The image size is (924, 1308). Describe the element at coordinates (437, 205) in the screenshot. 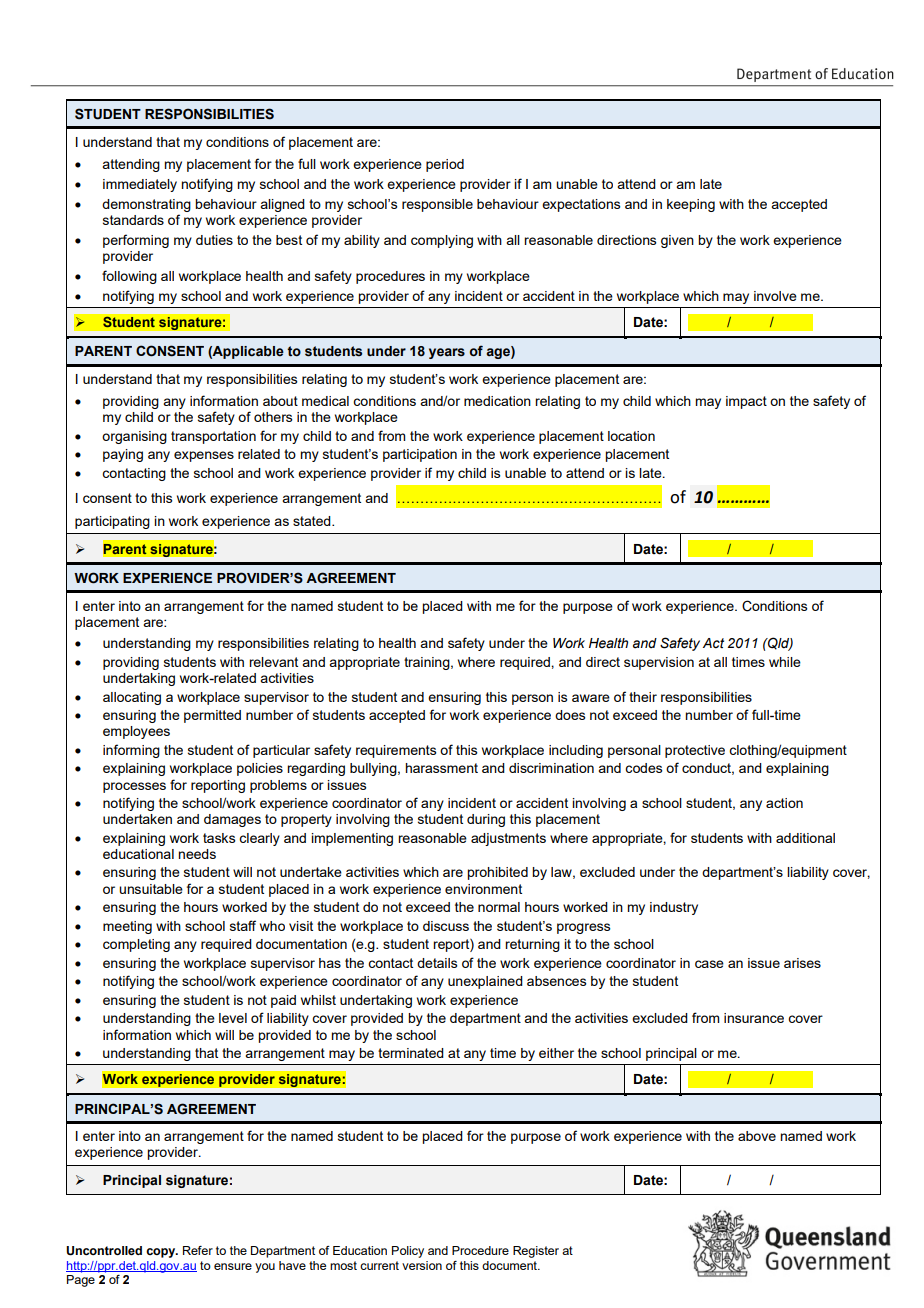

I see `responsible` at that location.
